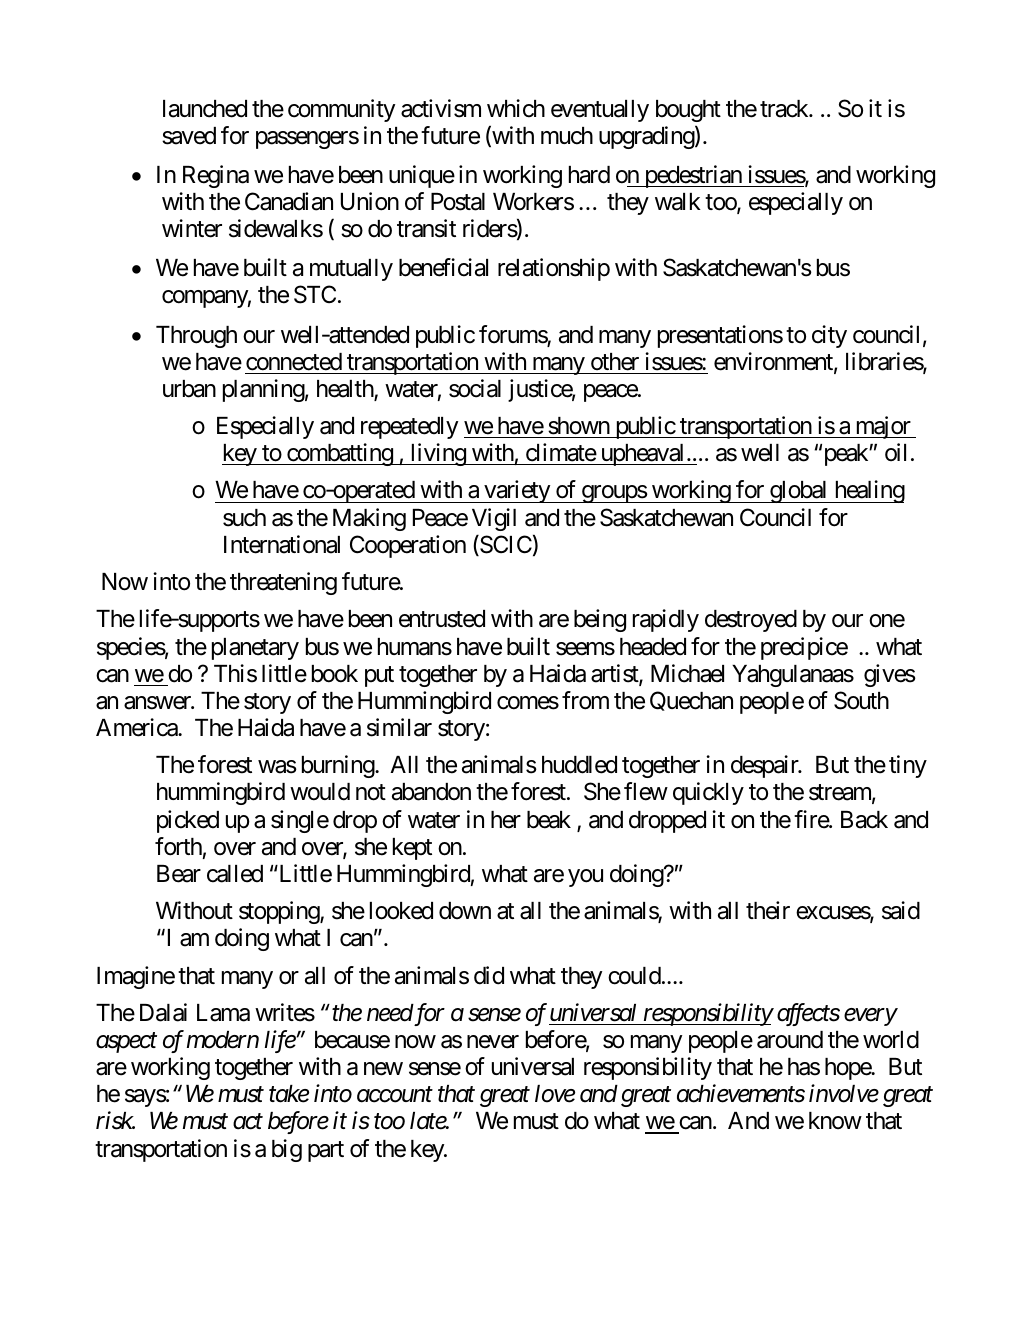 This document has height=1336, width=1032. What do you see at coordinates (442, 619) in the document?
I see `entrusted` at bounding box center [442, 619].
